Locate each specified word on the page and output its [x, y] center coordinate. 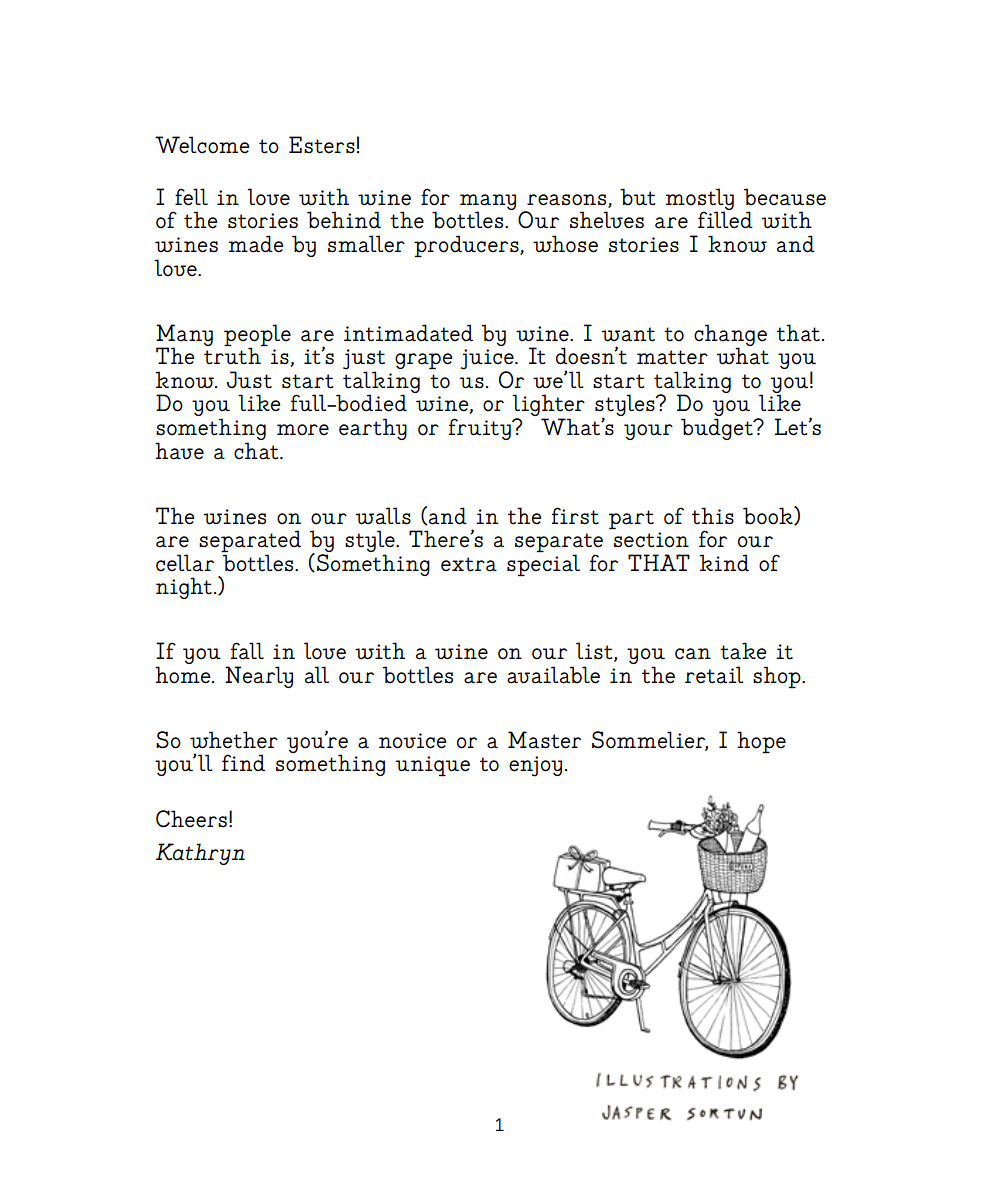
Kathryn [200, 854]
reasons [568, 201]
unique [433, 766]
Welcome [202, 145]
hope [761, 742]
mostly [700, 200]
